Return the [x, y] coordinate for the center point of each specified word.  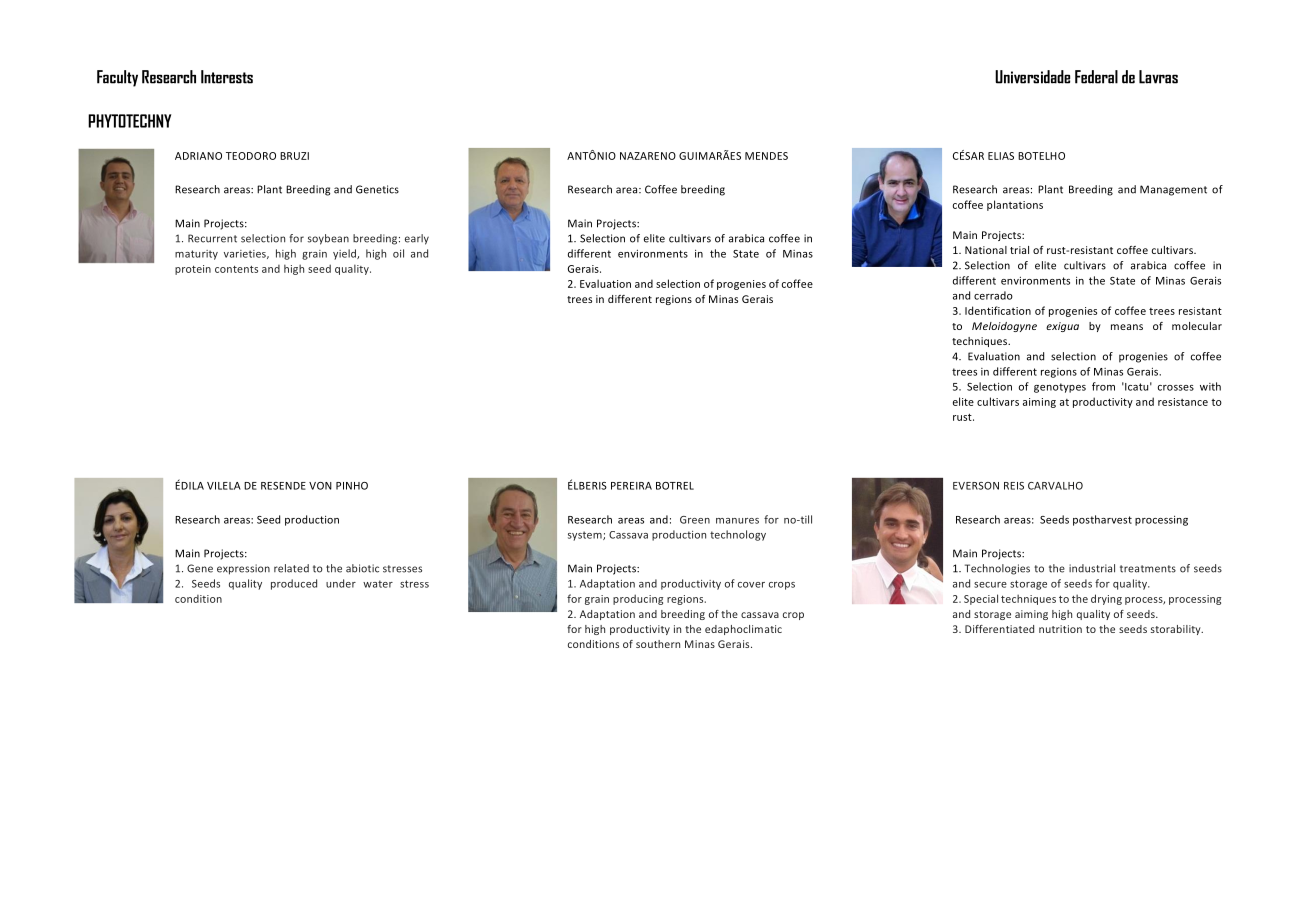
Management [1173, 190]
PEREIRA [631, 486]
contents [236, 269]
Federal [1096, 77]
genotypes [1060, 388]
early [417, 239]
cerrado [993, 295]
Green [695, 520]
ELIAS [1001, 156]
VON [320, 486]
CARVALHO [1055, 486]
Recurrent [212, 238]
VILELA [224, 486]
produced [294, 584]
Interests [227, 77]
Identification [998, 310]
